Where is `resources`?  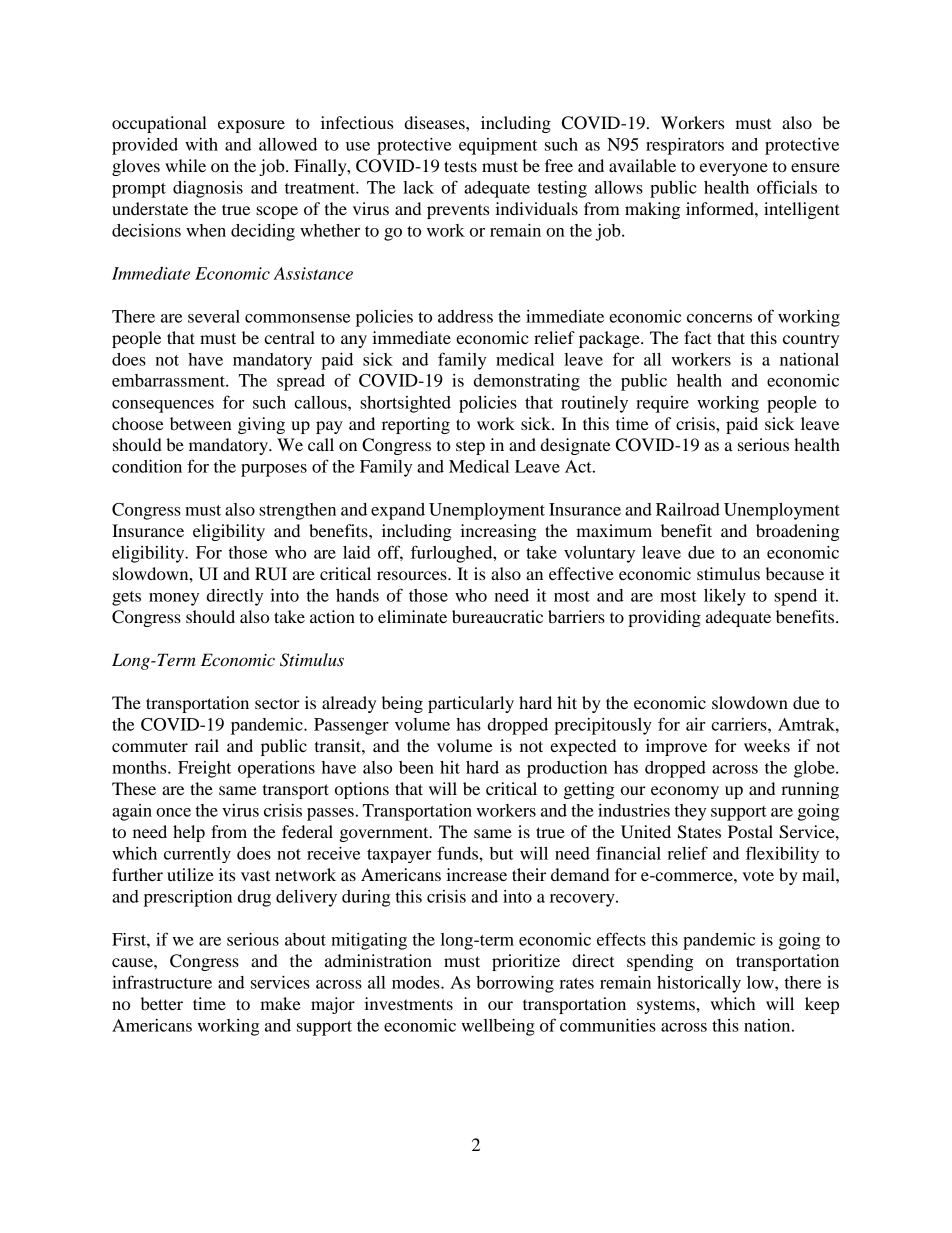
resources is located at coordinates (413, 575).
